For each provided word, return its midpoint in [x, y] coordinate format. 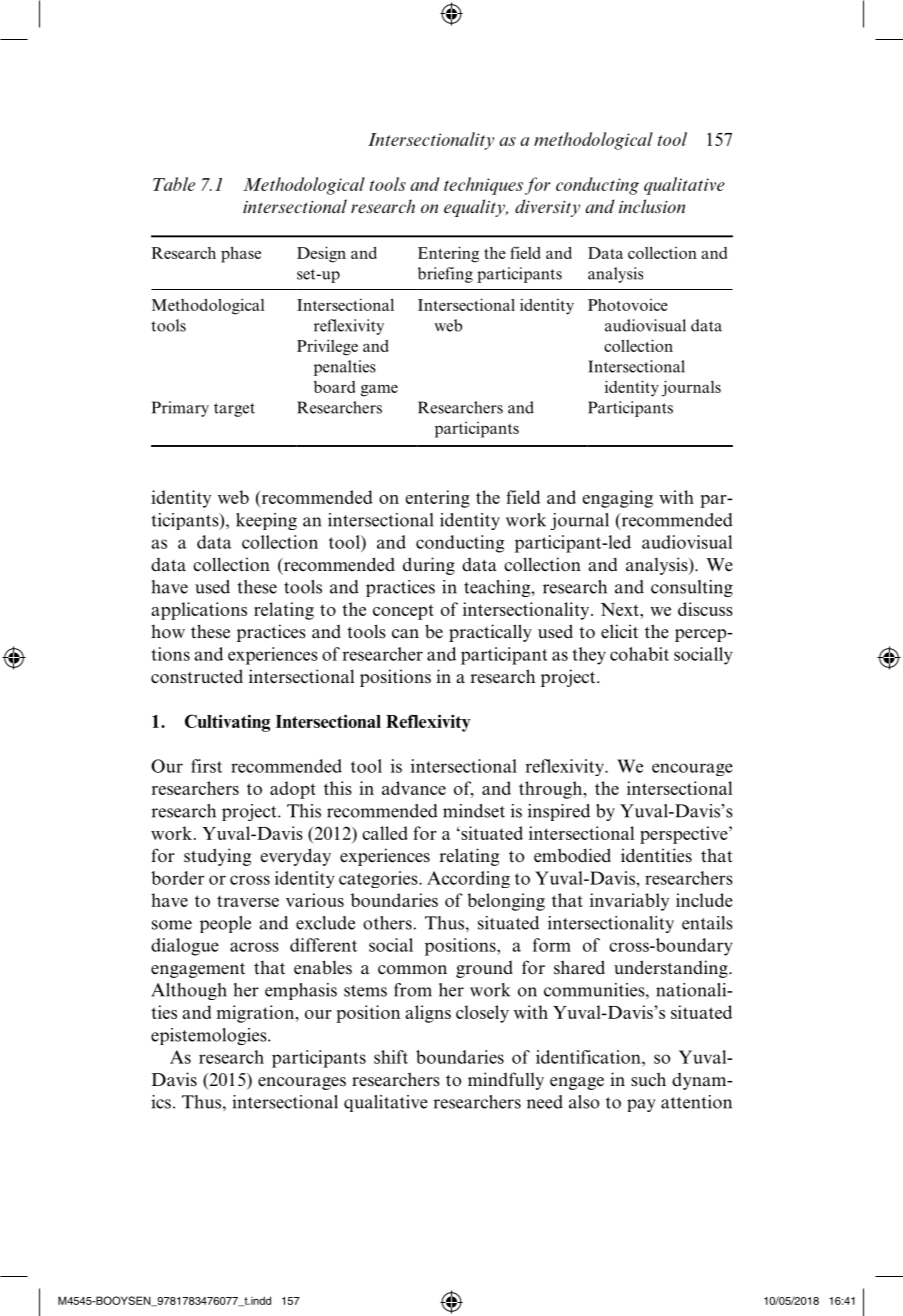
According [468, 879]
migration [257, 1014]
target [234, 410]
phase [241, 255]
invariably [629, 902]
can [405, 634]
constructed [197, 676]
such [648, 1079]
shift [391, 1057]
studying [217, 857]
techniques [483, 186]
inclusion [652, 206]
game [379, 390]
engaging [617, 499]
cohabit [639, 654]
